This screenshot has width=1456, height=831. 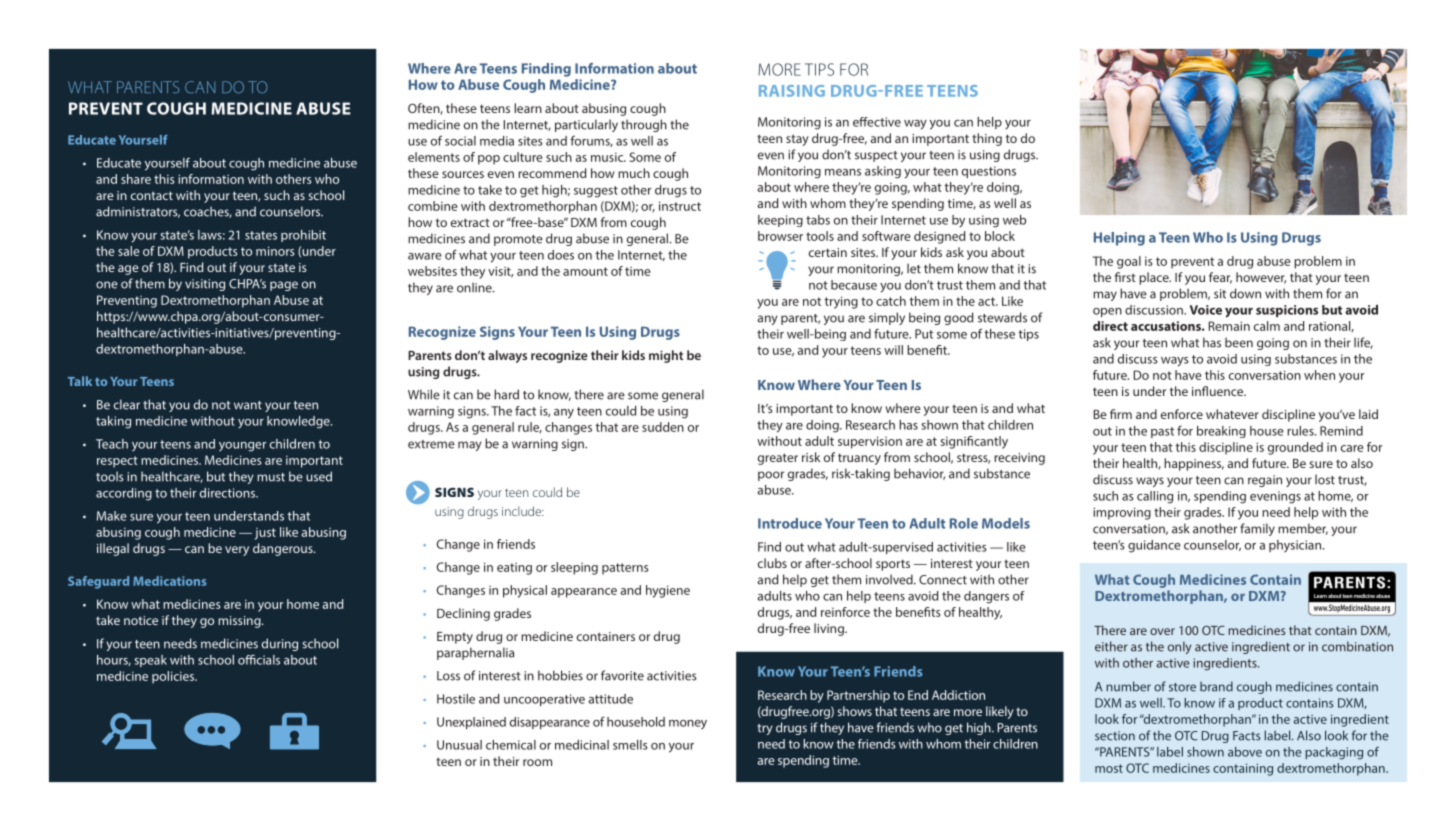 What do you see at coordinates (170, 581) in the screenshot?
I see `Medications` at bounding box center [170, 581].
